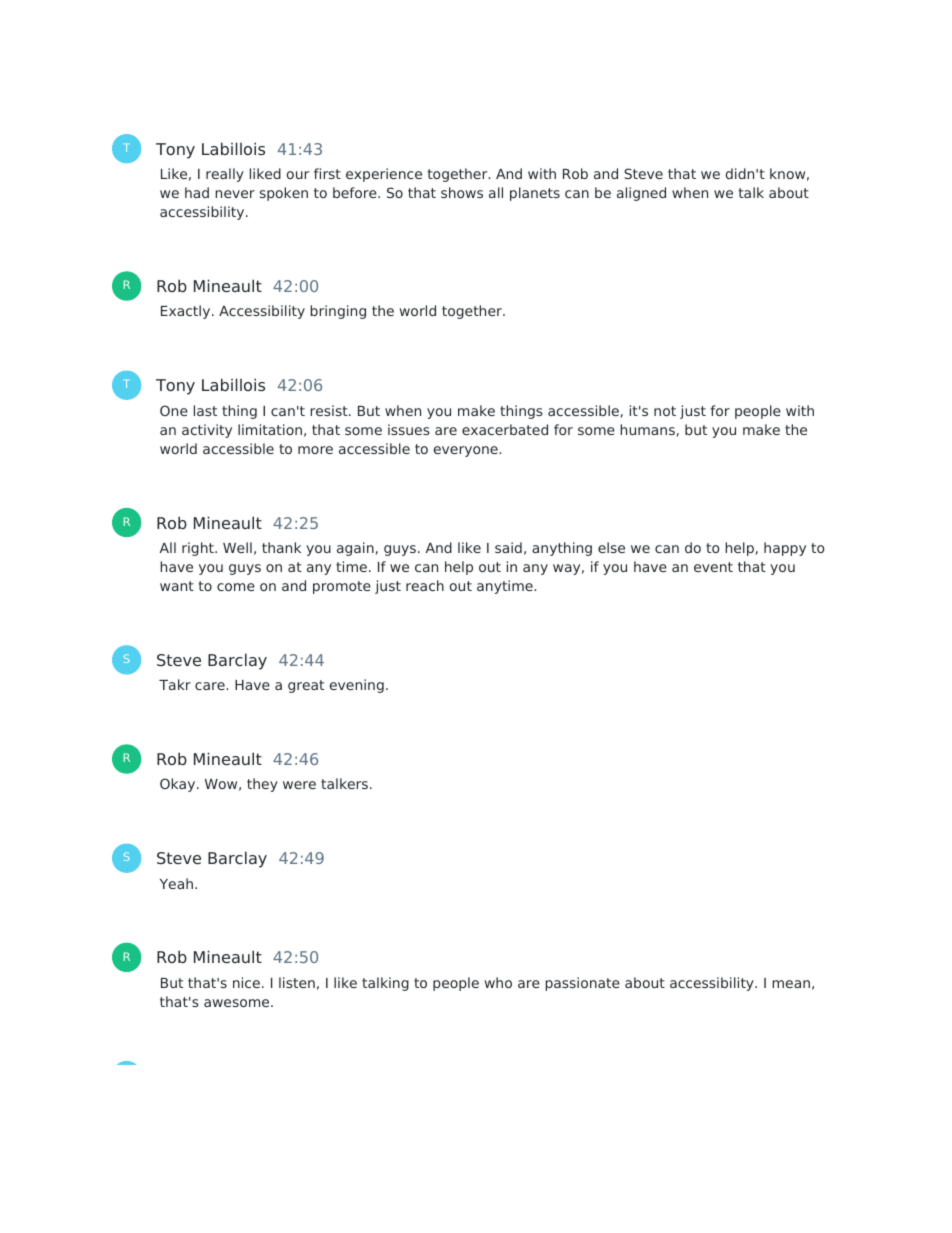  Describe the element at coordinates (791, 984) in the screenshot. I see `mean` at that location.
